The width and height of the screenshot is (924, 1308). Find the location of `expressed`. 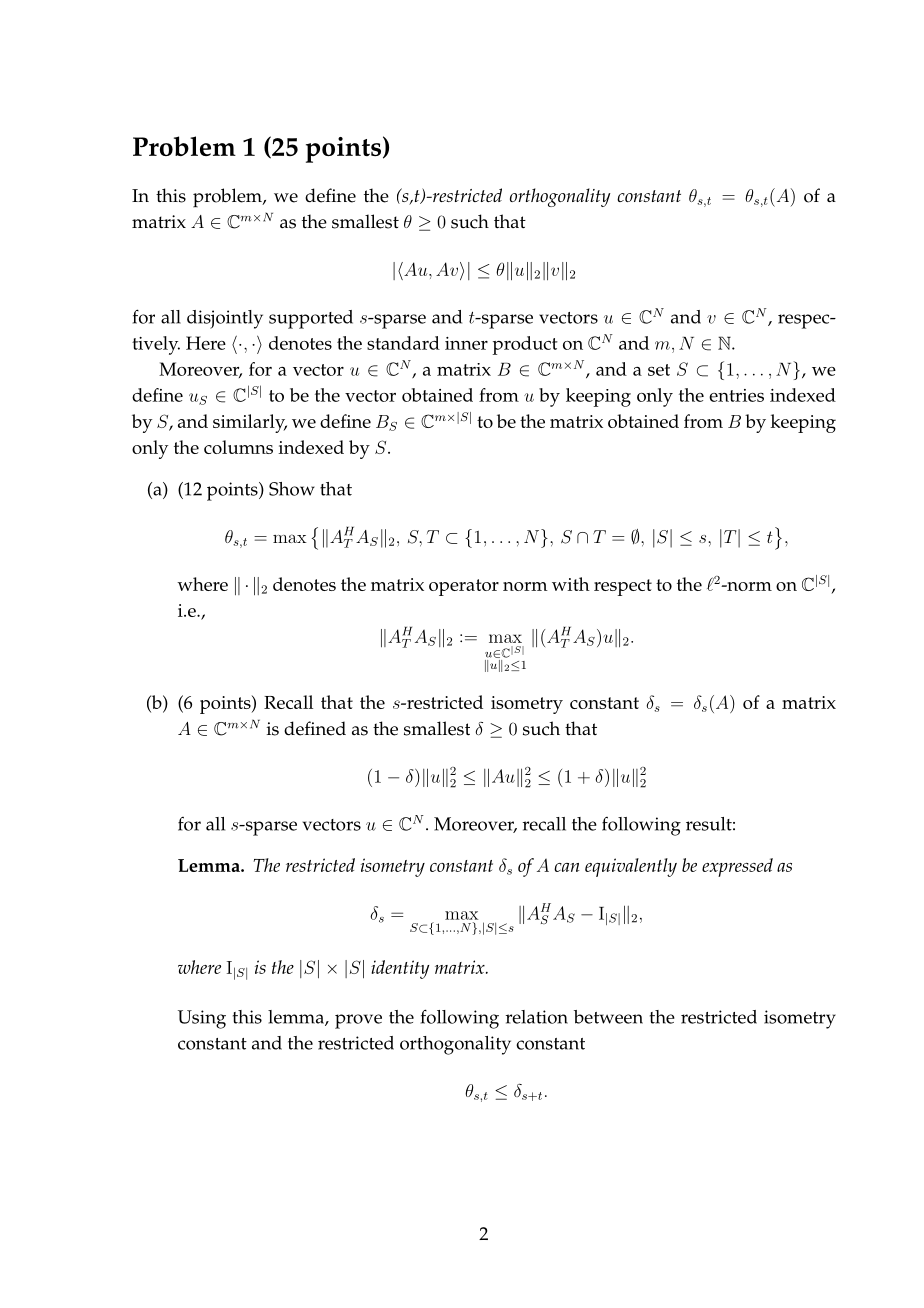

expressed is located at coordinates (737, 867).
